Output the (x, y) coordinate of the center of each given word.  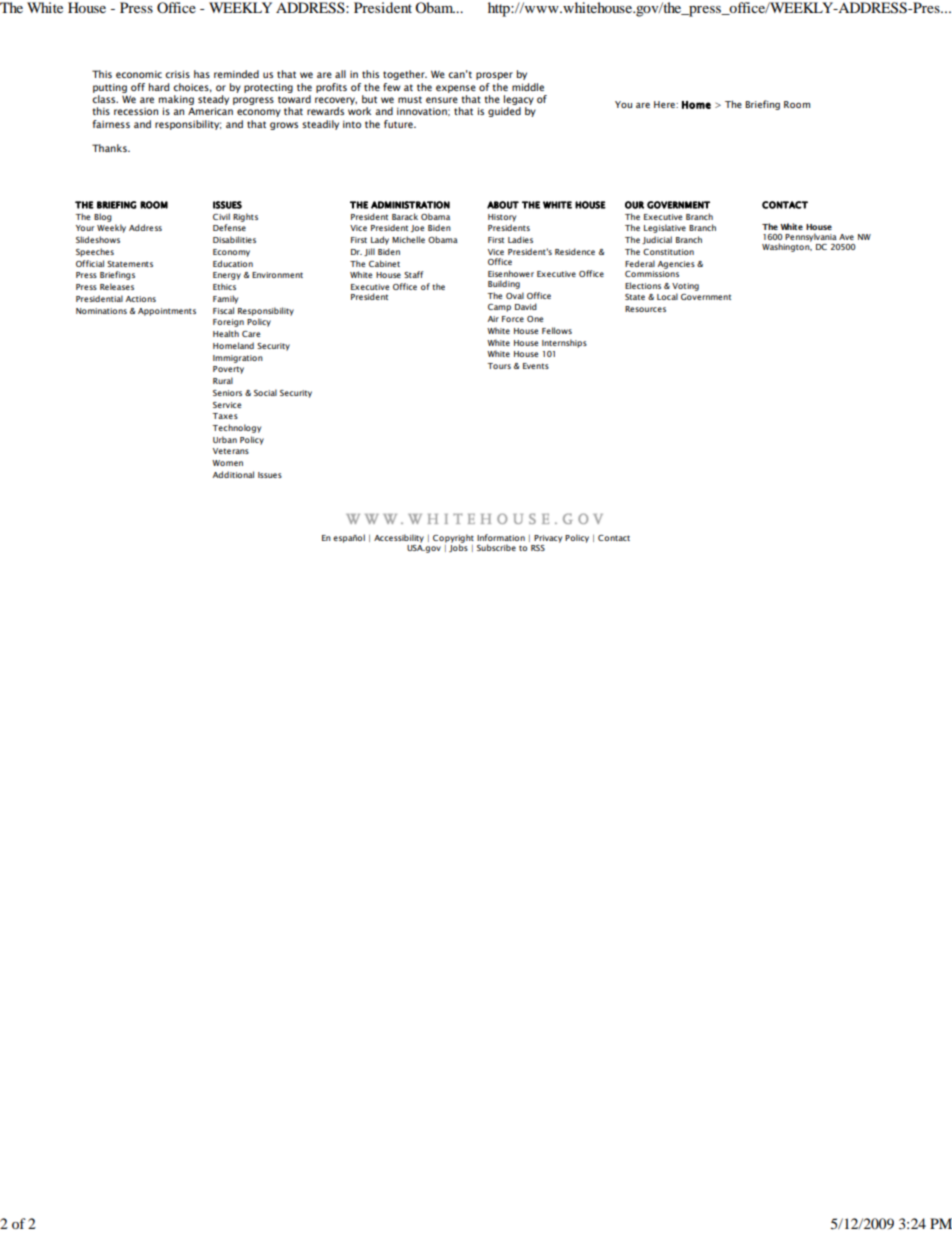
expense (456, 89)
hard (159, 87)
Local (667, 296)
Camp (499, 308)
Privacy (548, 539)
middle (528, 87)
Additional (233, 474)
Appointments (167, 312)
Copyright (453, 539)
